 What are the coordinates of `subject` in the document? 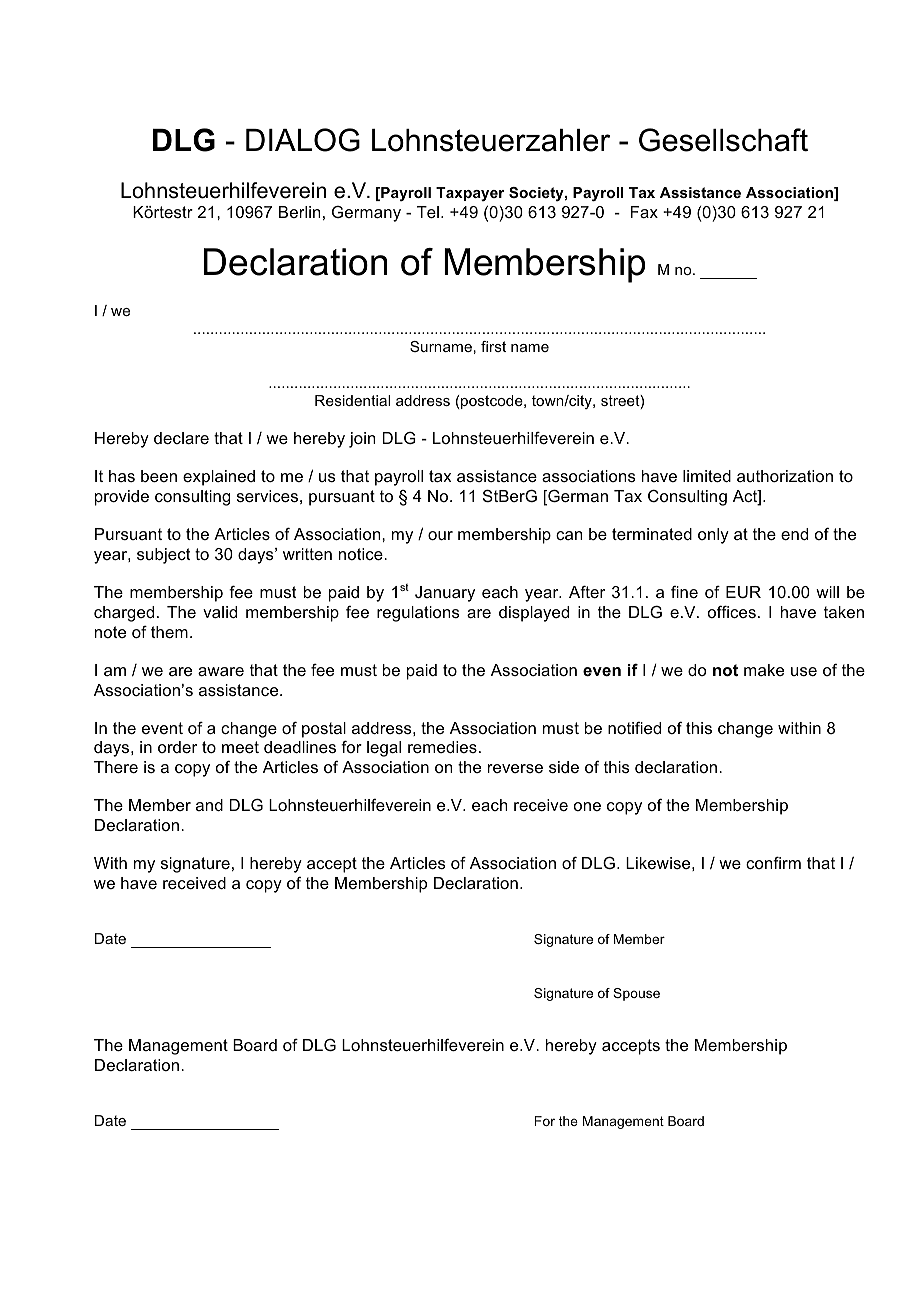 It's located at (164, 556).
